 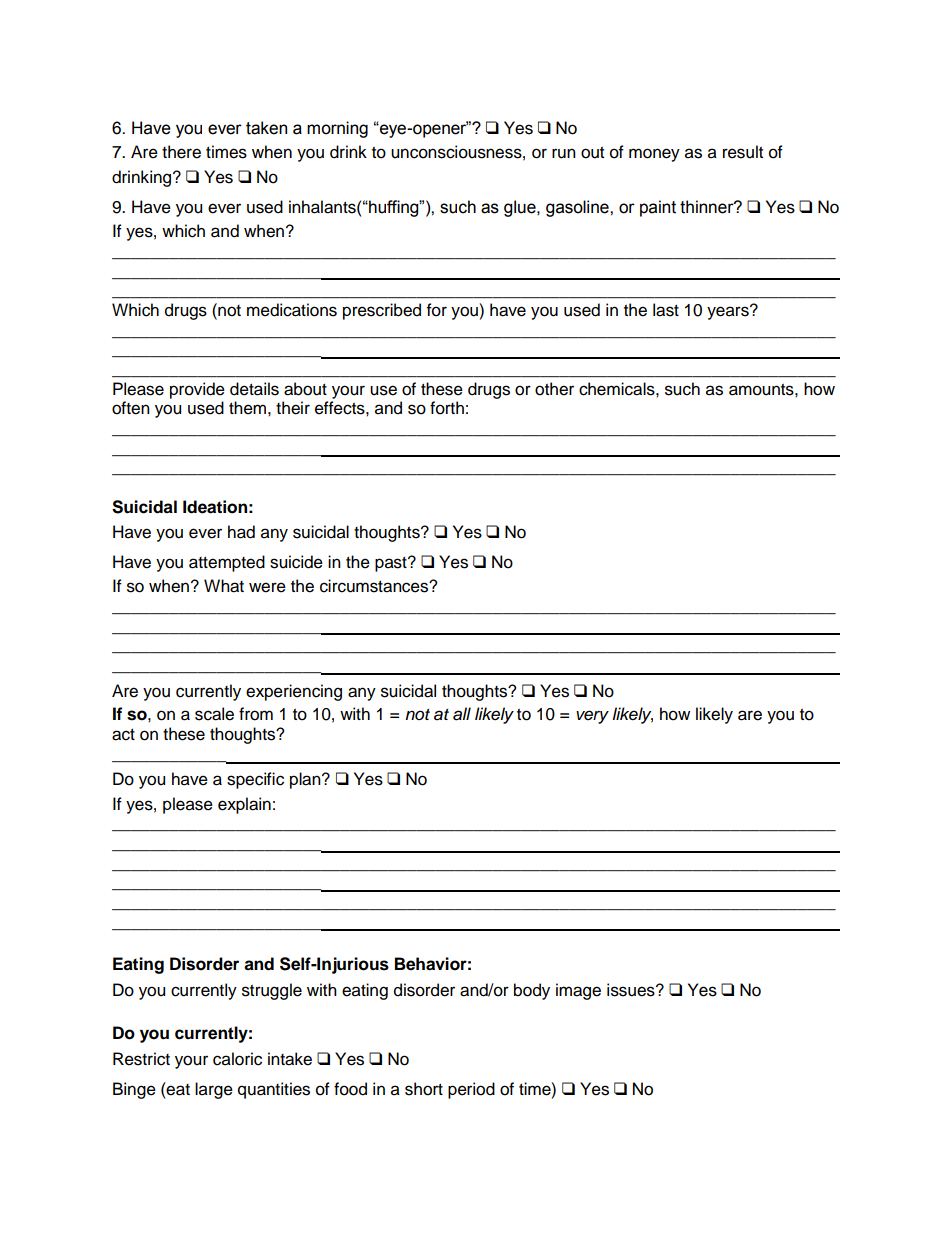 I want to click on past, so click(x=392, y=564).
